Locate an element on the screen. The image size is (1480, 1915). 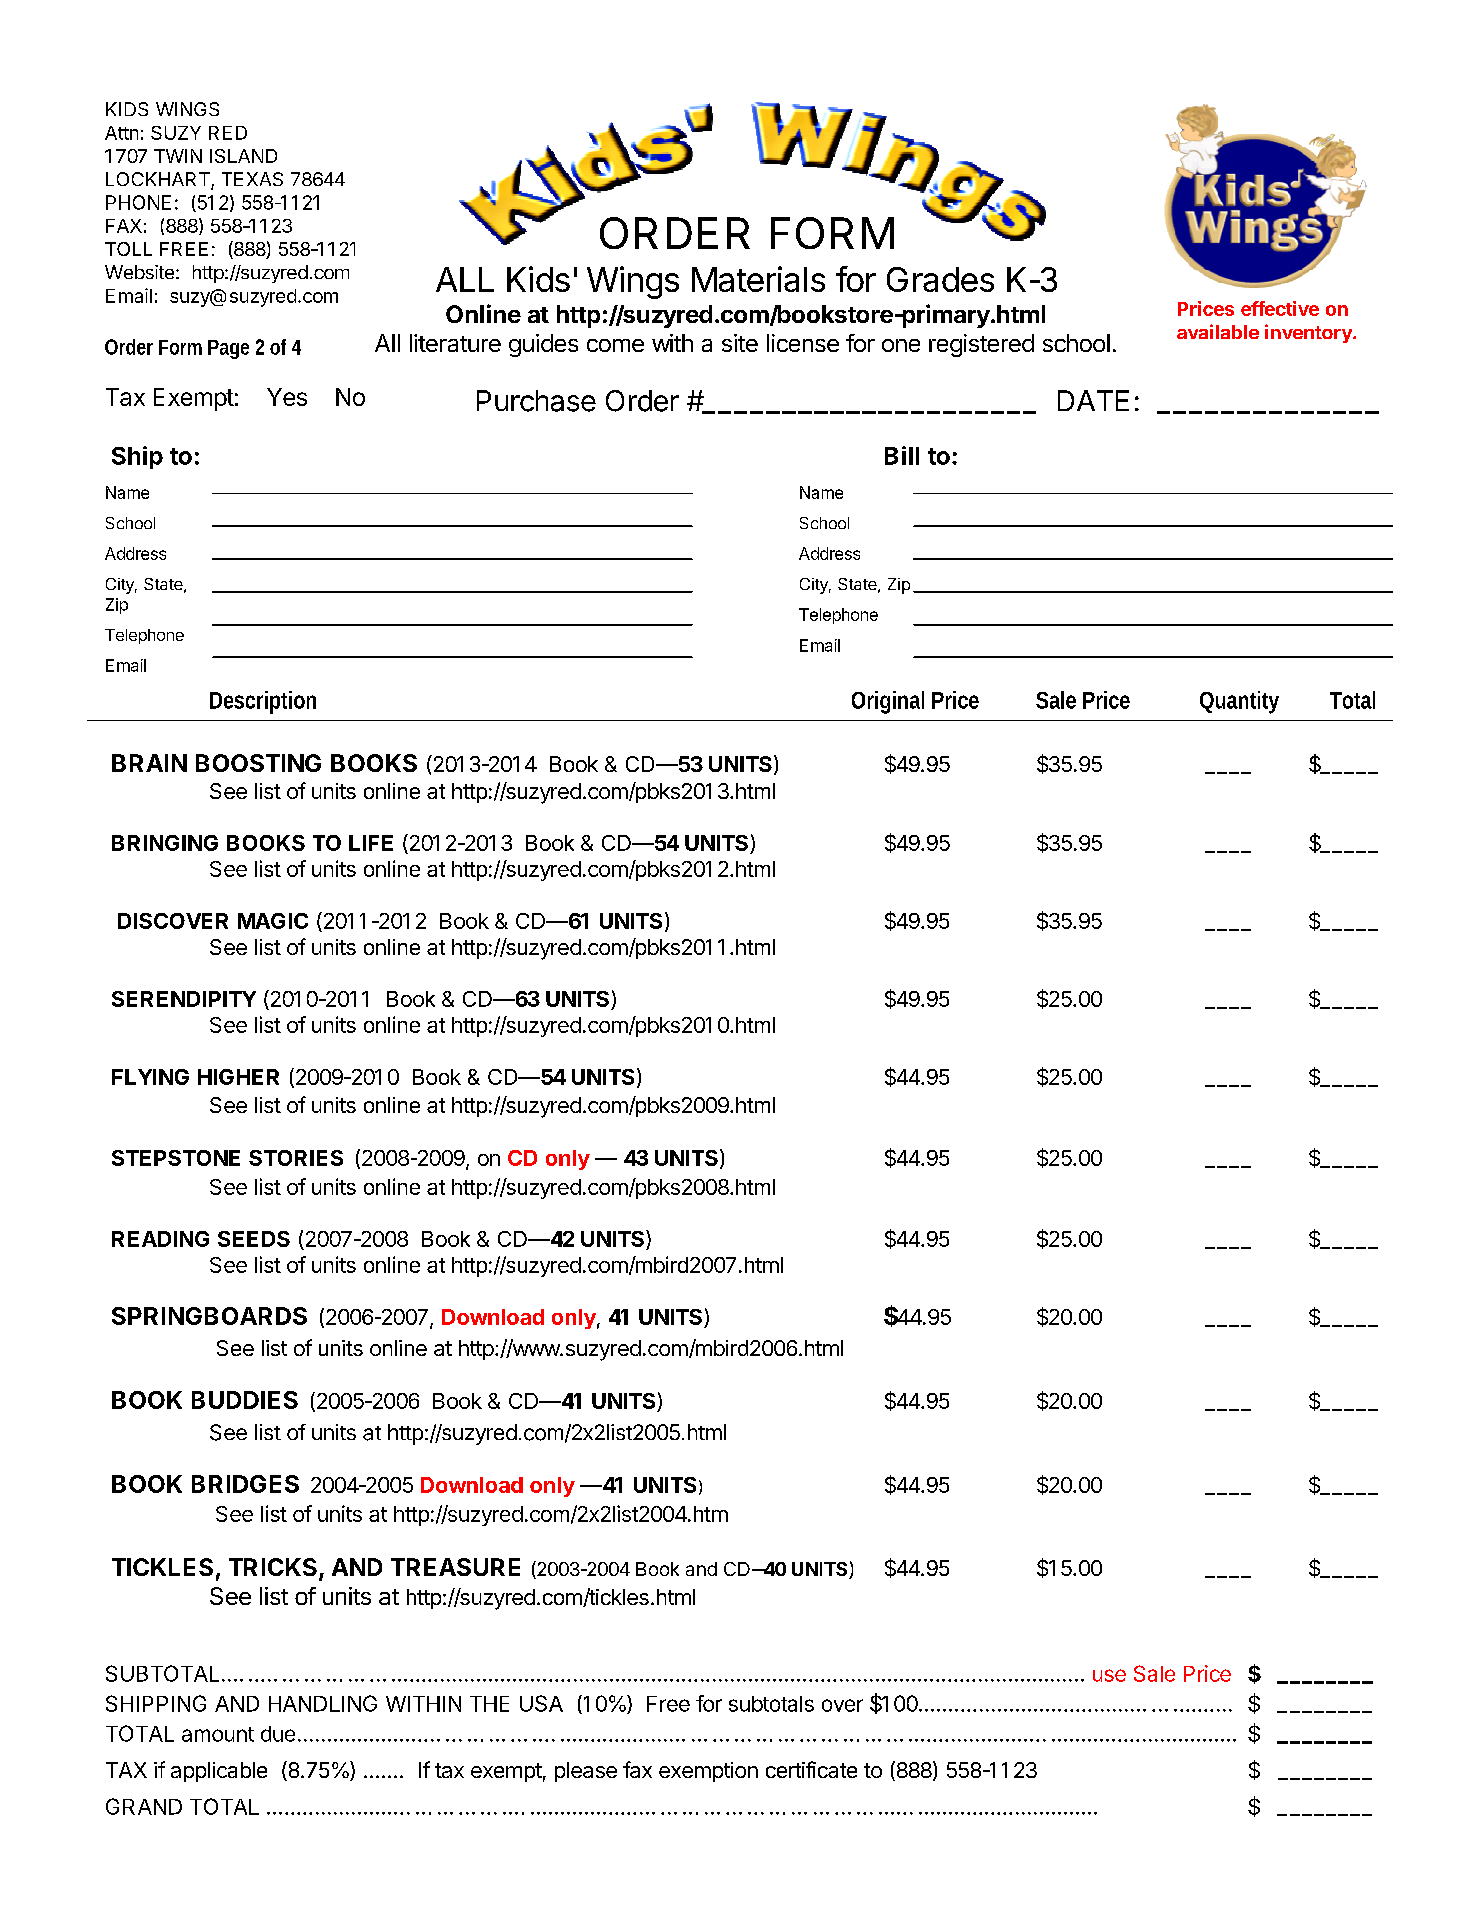
Original is located at coordinates (888, 702).
